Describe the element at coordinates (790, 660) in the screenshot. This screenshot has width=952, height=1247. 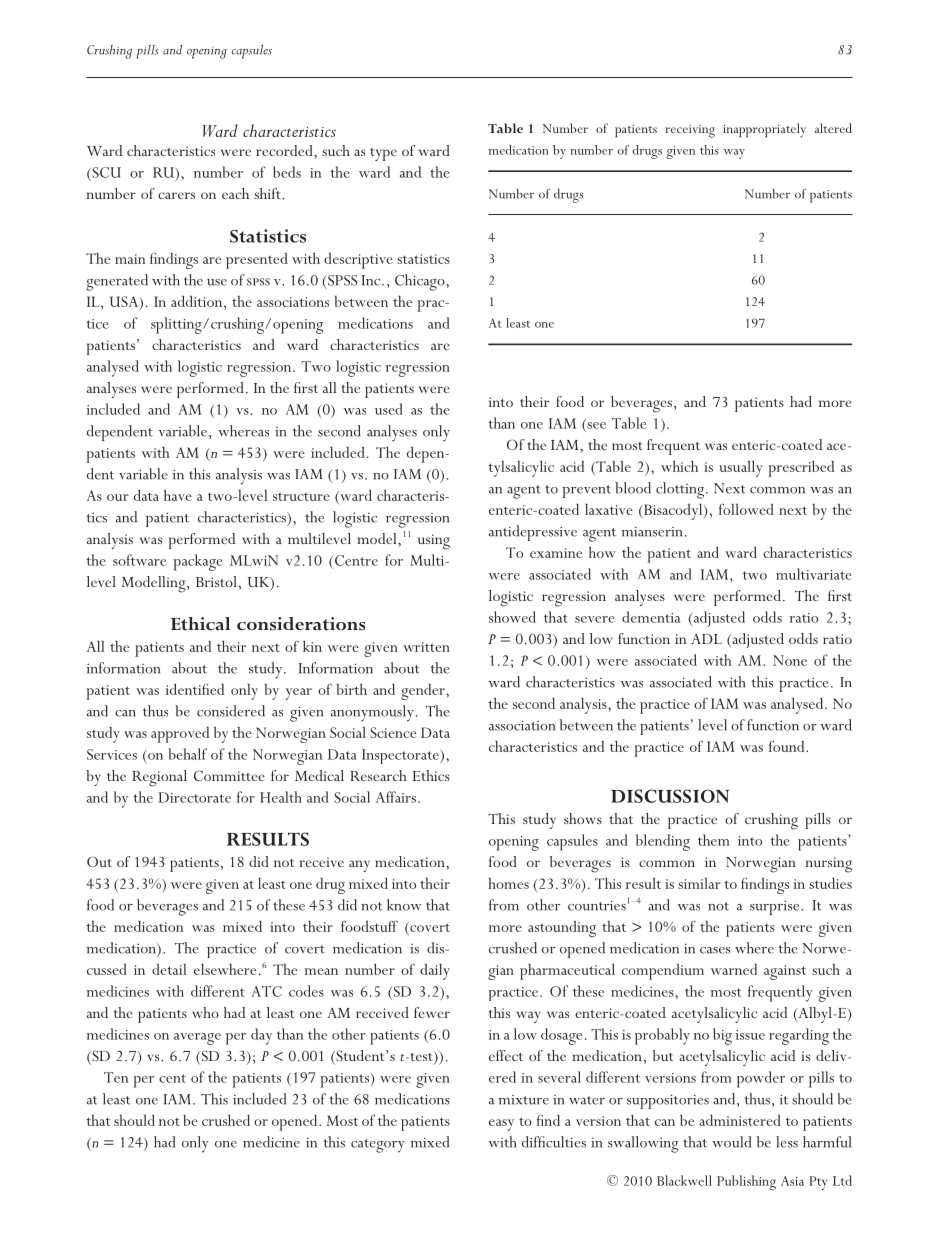
I see `None` at that location.
